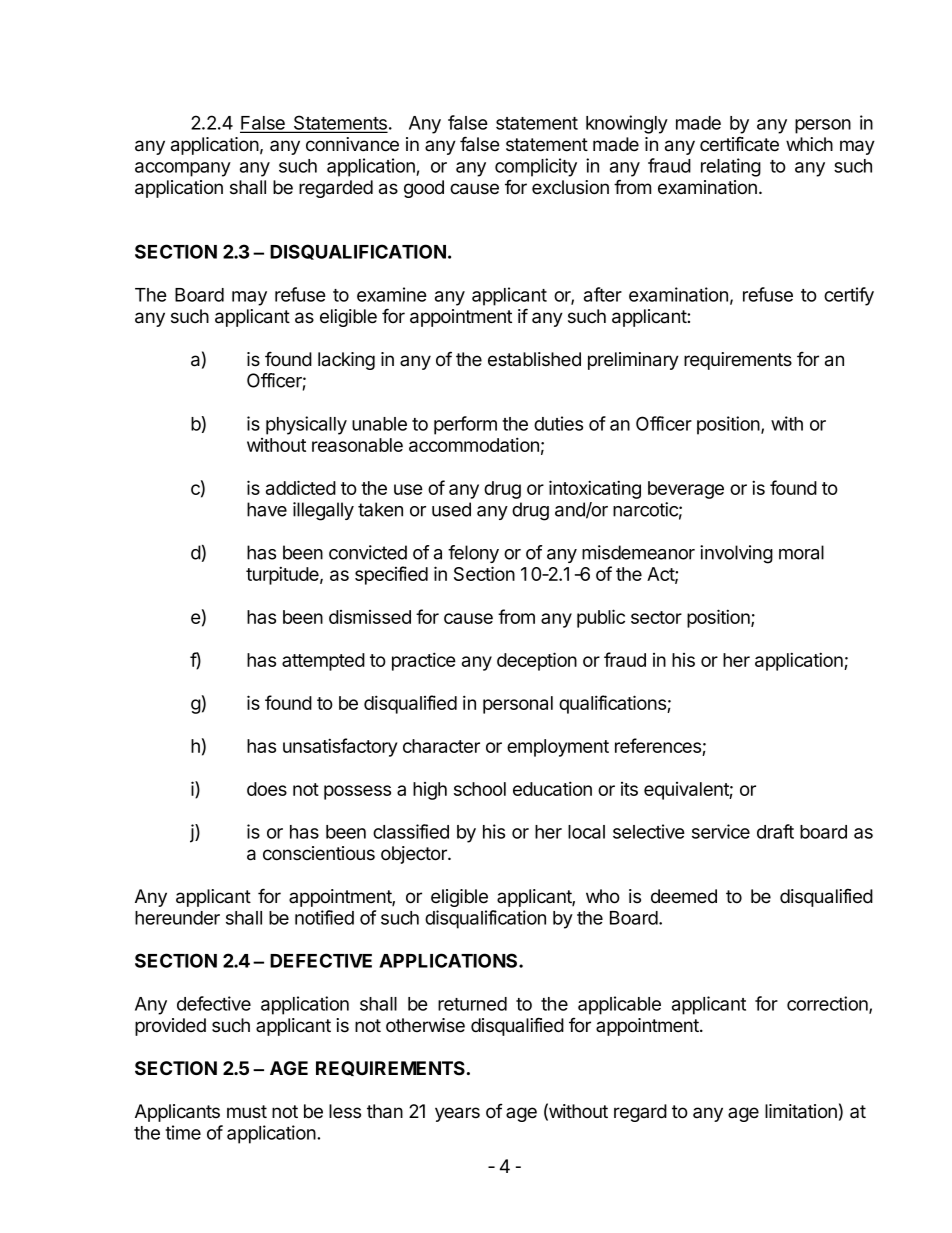  I want to click on preliminary, so click(633, 361).
